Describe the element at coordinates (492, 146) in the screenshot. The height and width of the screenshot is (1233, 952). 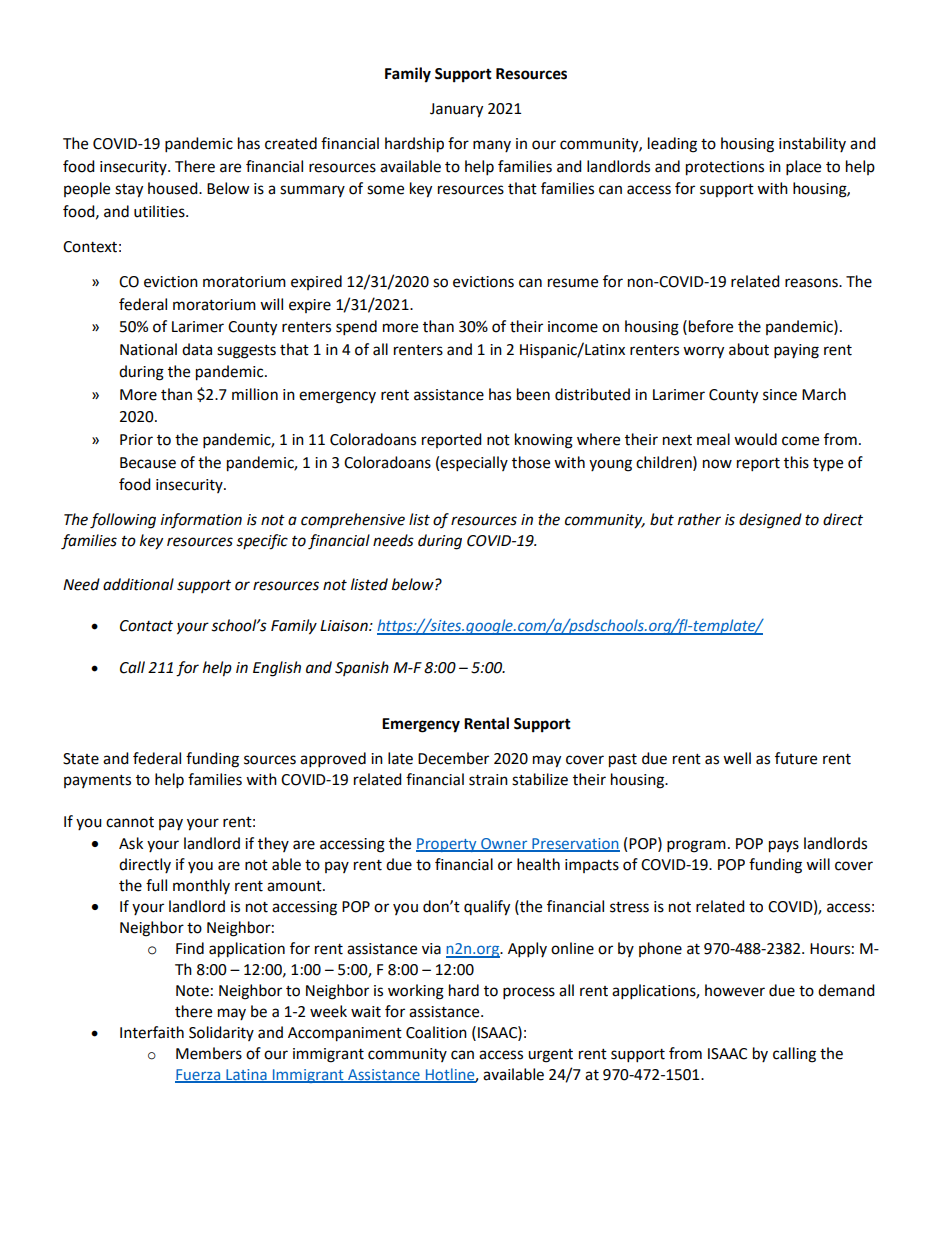
I see `many` at that location.
